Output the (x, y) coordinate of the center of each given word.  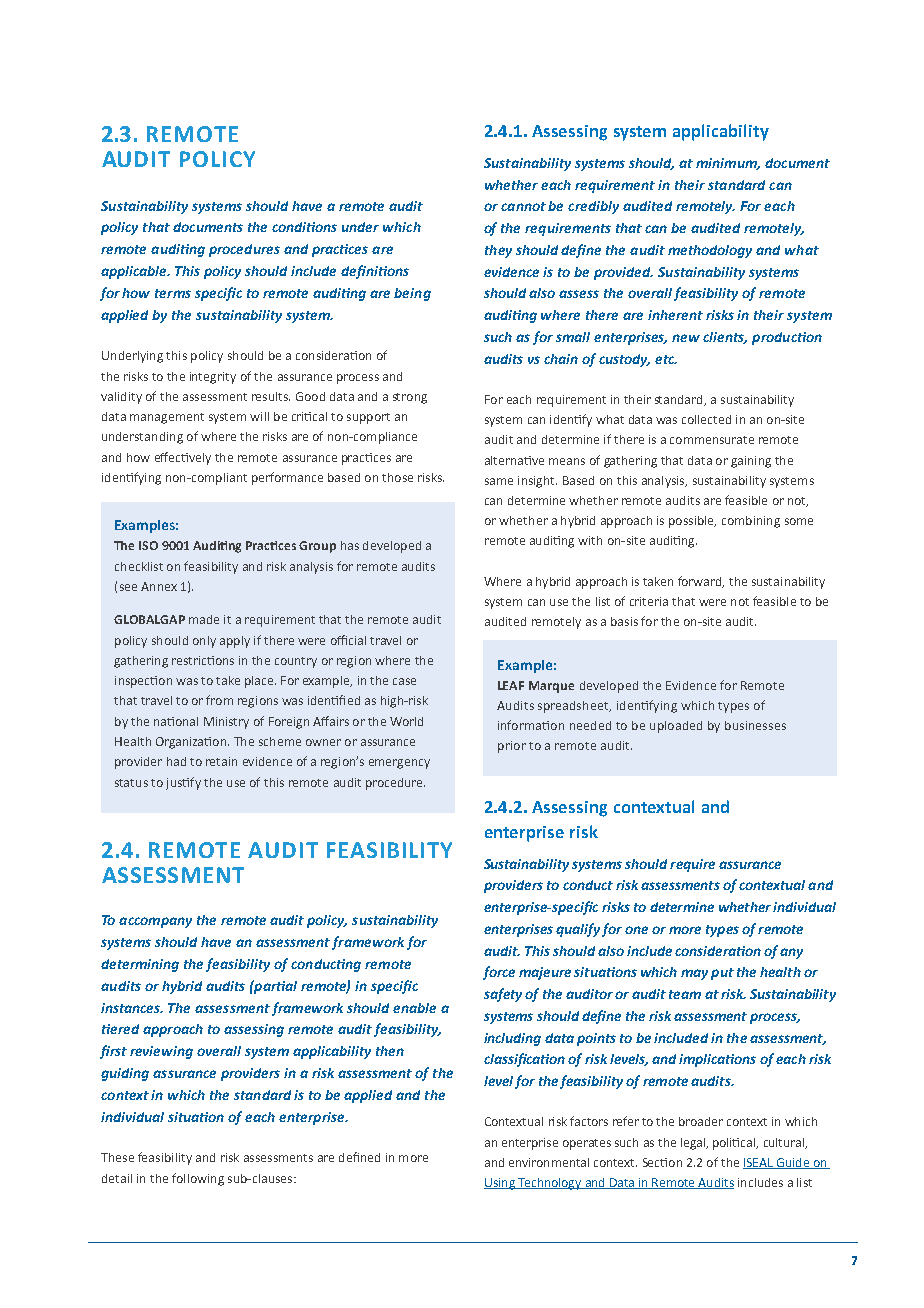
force (499, 973)
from (219, 700)
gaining (751, 462)
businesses (755, 725)
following (198, 1179)
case (404, 681)
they (498, 251)
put (722, 974)
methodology (710, 251)
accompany (155, 922)
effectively (183, 458)
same (499, 481)
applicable (135, 272)
